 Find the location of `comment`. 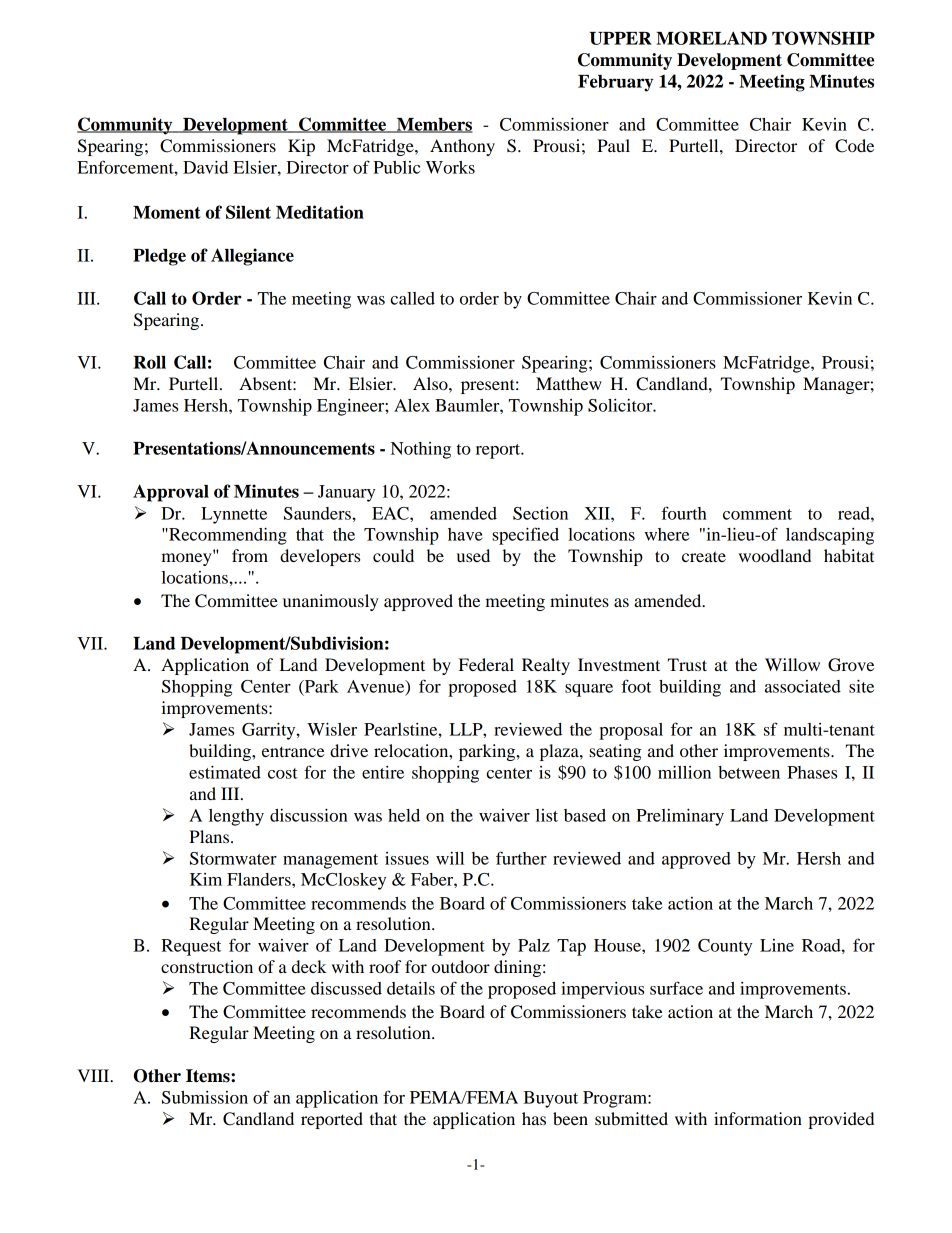

comment is located at coordinates (757, 514).
